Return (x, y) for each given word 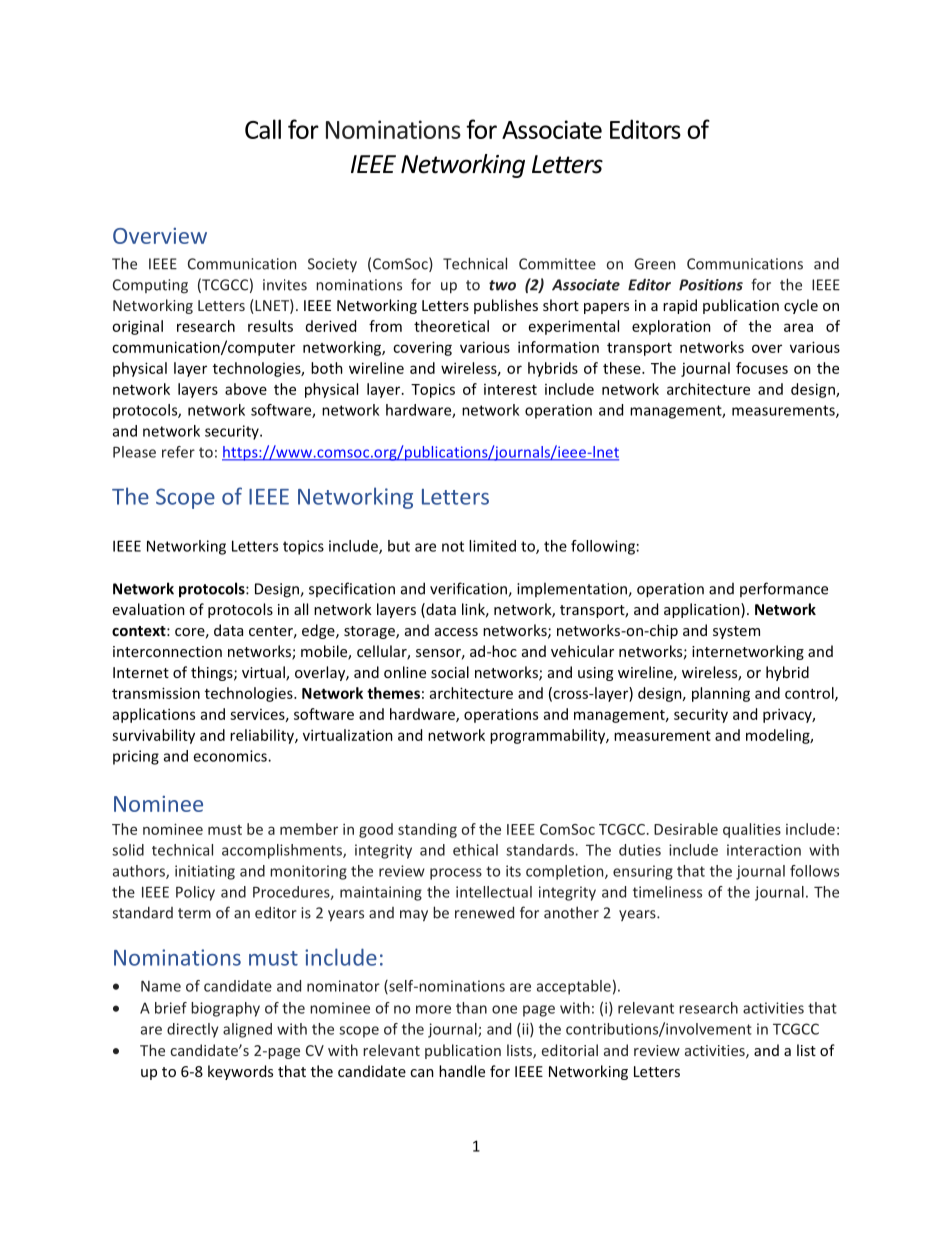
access (456, 632)
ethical (475, 850)
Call (263, 129)
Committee (557, 264)
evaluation (149, 609)
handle (462, 1071)
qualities (752, 830)
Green (655, 264)
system (736, 632)
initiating (205, 872)
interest (510, 389)
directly (192, 1030)
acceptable (574, 987)
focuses (762, 368)
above (246, 389)
